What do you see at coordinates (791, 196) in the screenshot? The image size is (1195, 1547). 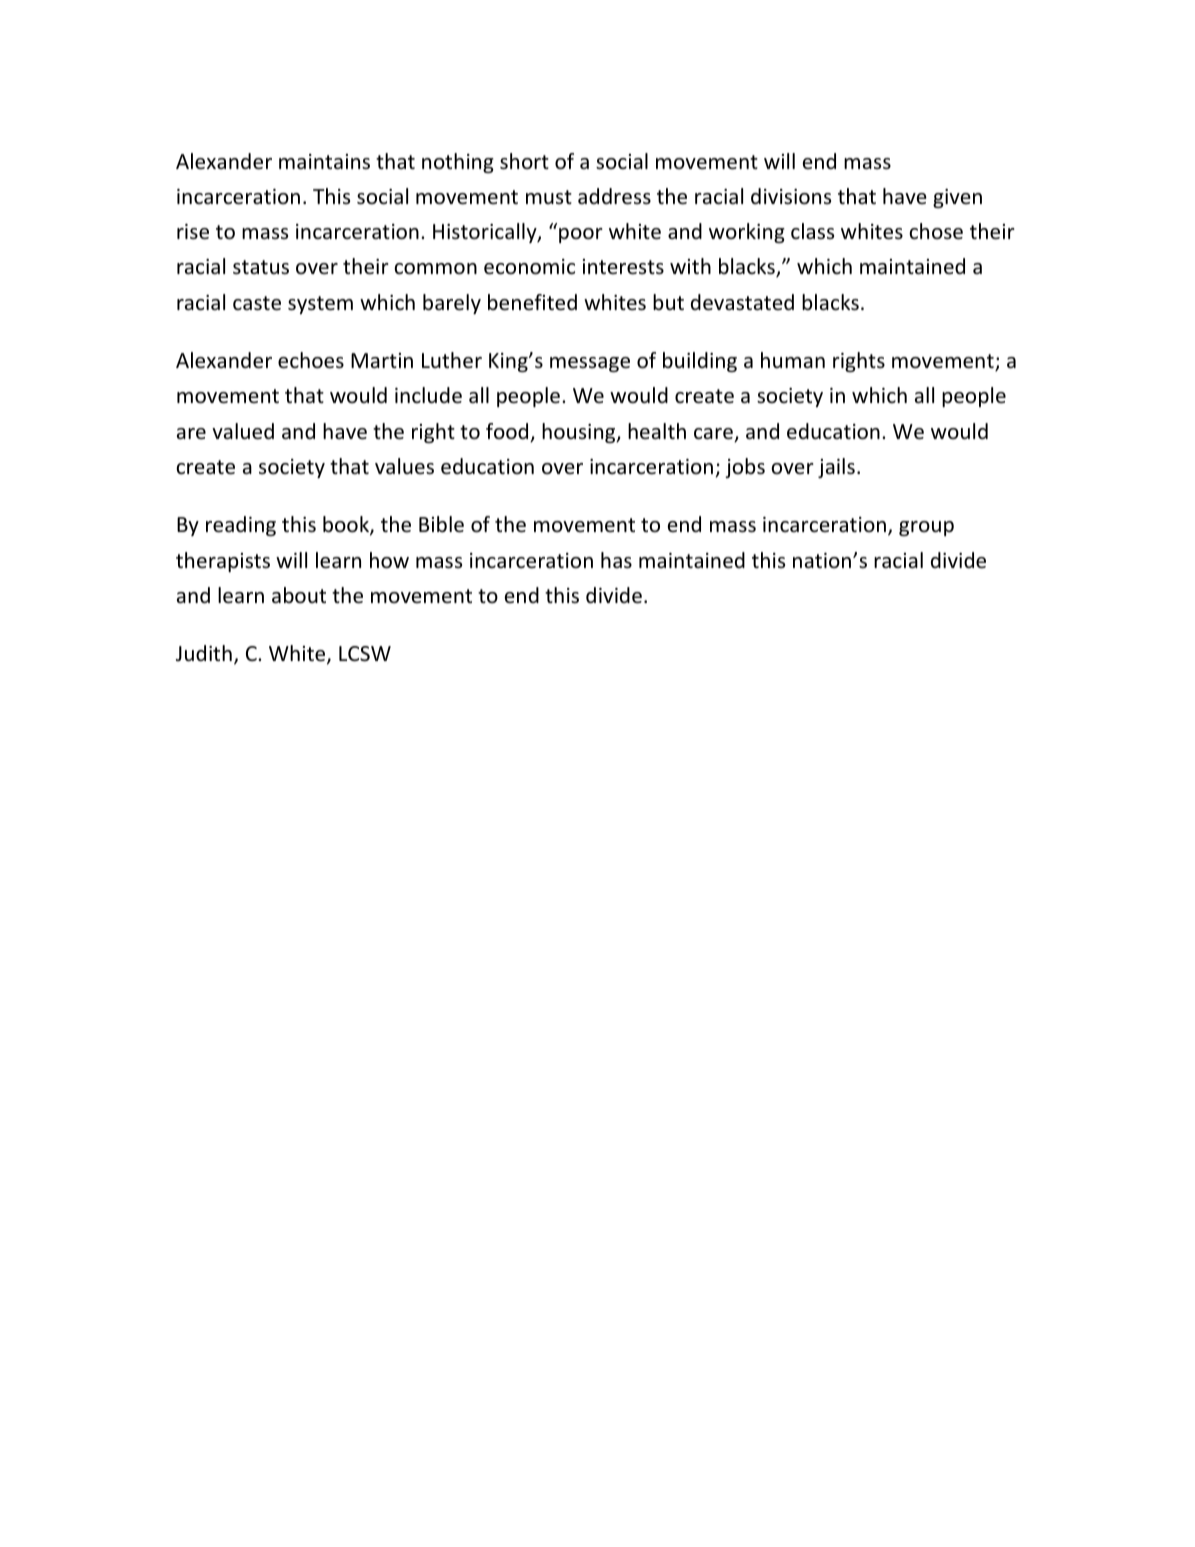 I see `divisions` at bounding box center [791, 196].
